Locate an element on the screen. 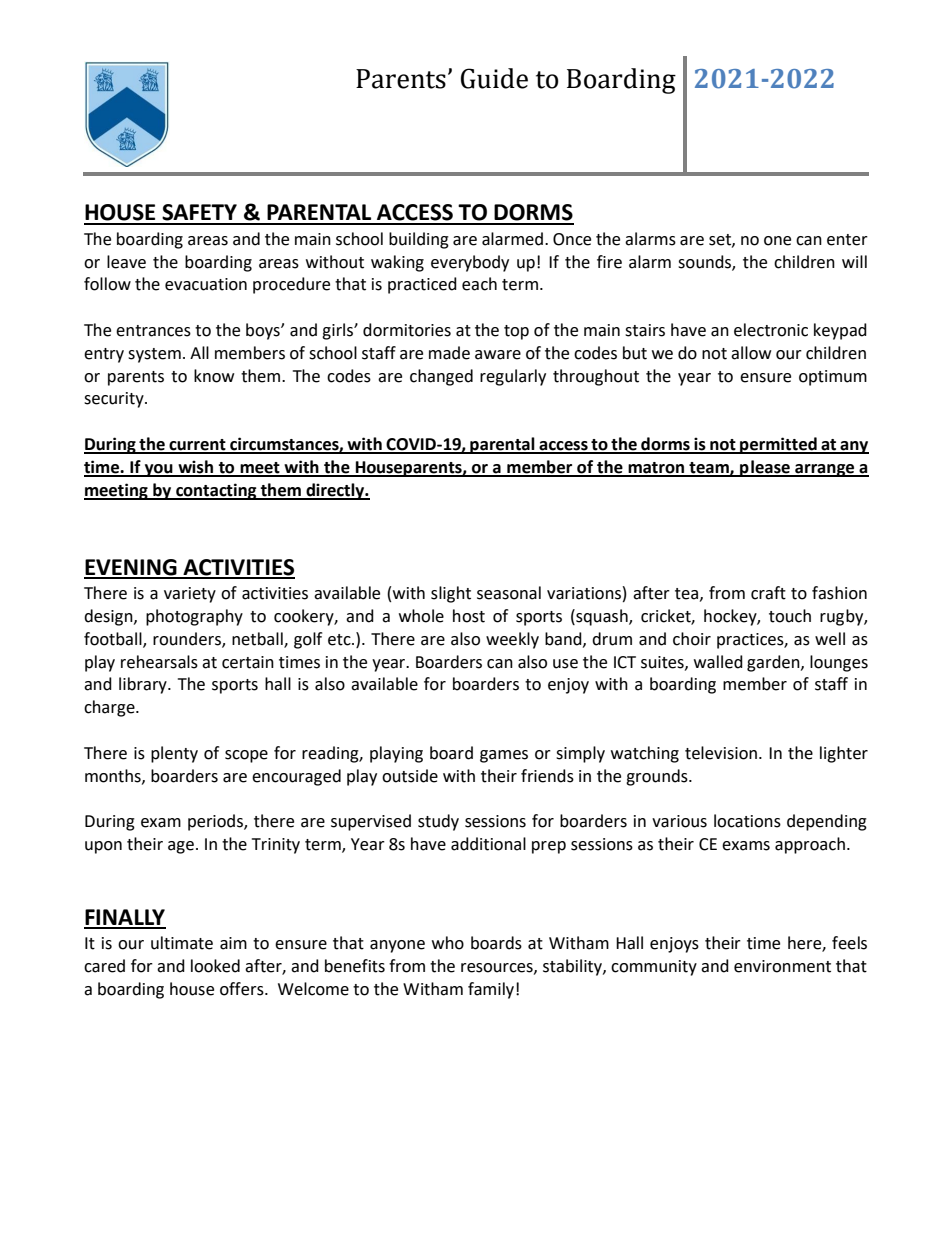 This screenshot has height=1233, width=952. regularly is located at coordinates (513, 377).
